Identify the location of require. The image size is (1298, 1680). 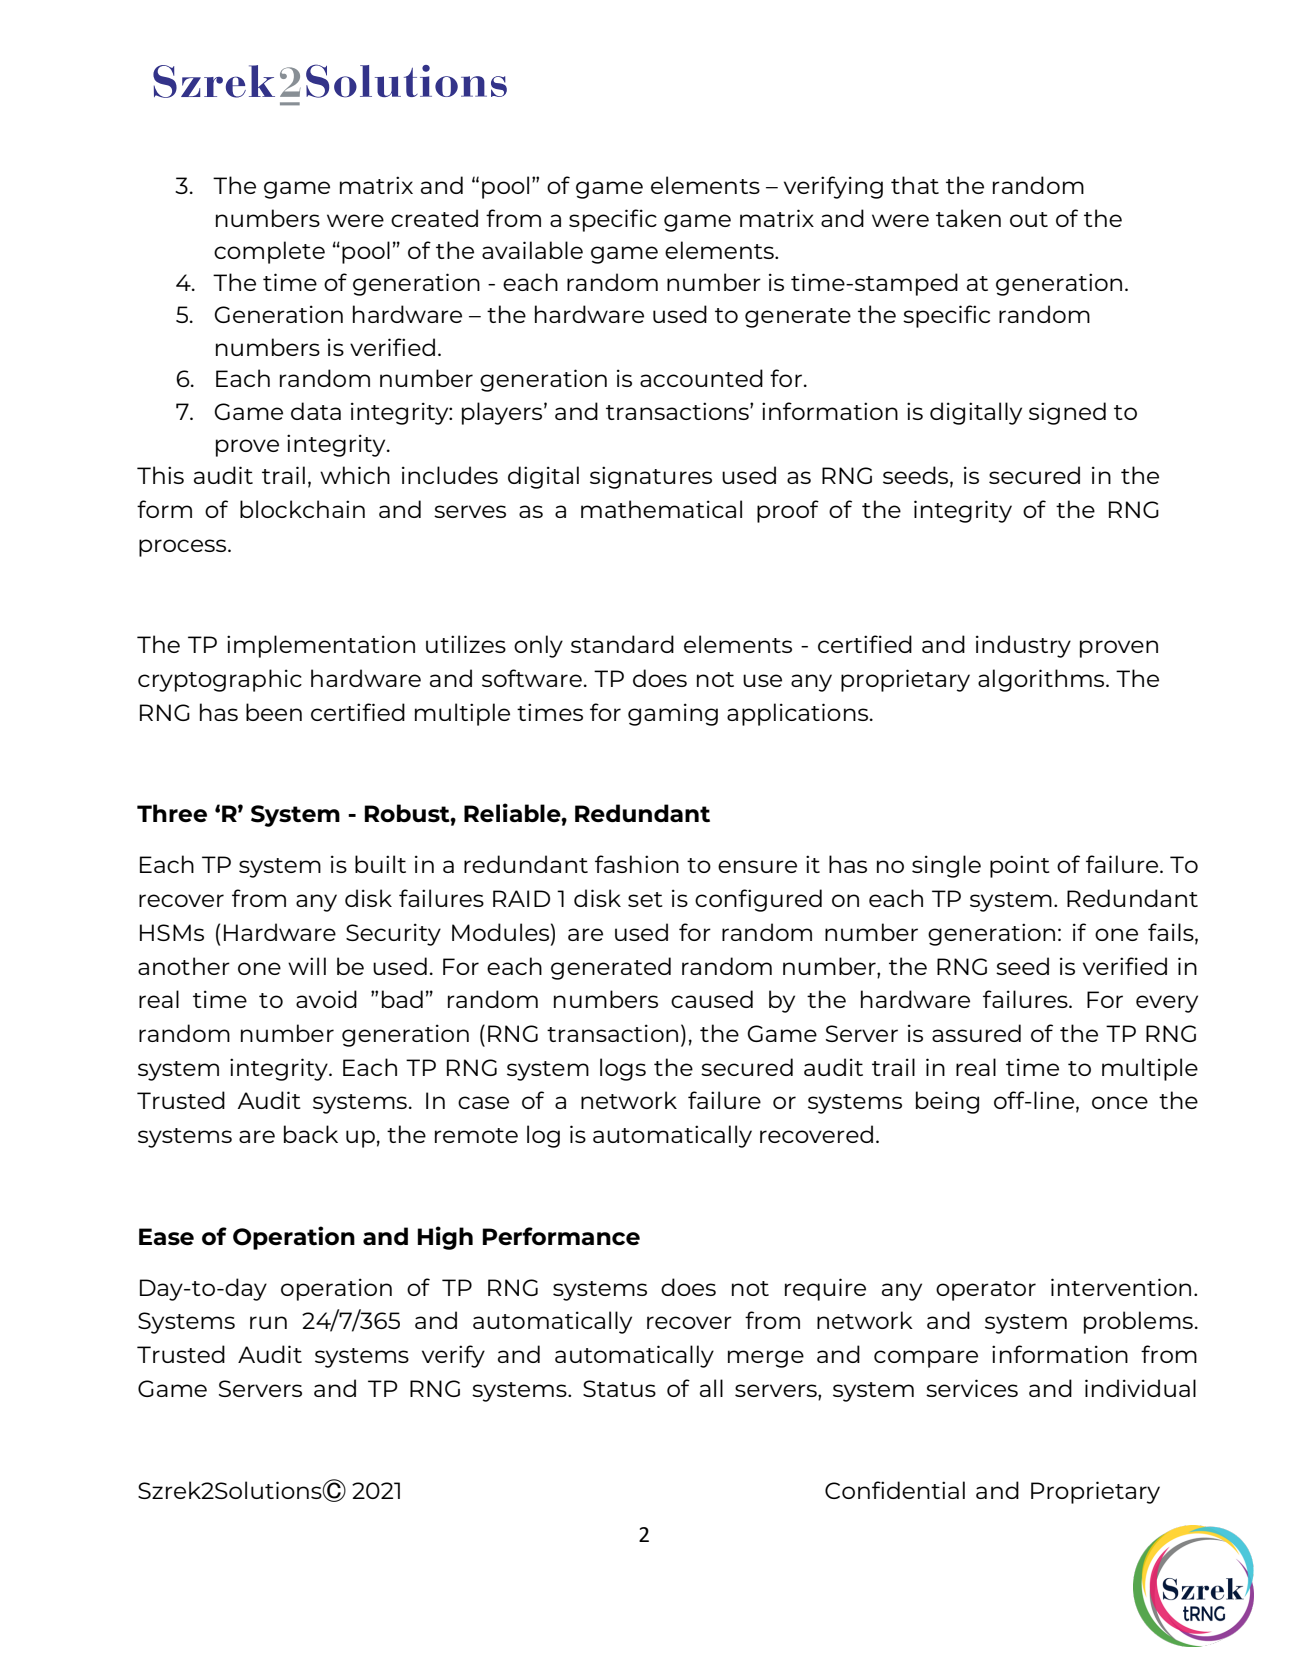
(825, 1289).
